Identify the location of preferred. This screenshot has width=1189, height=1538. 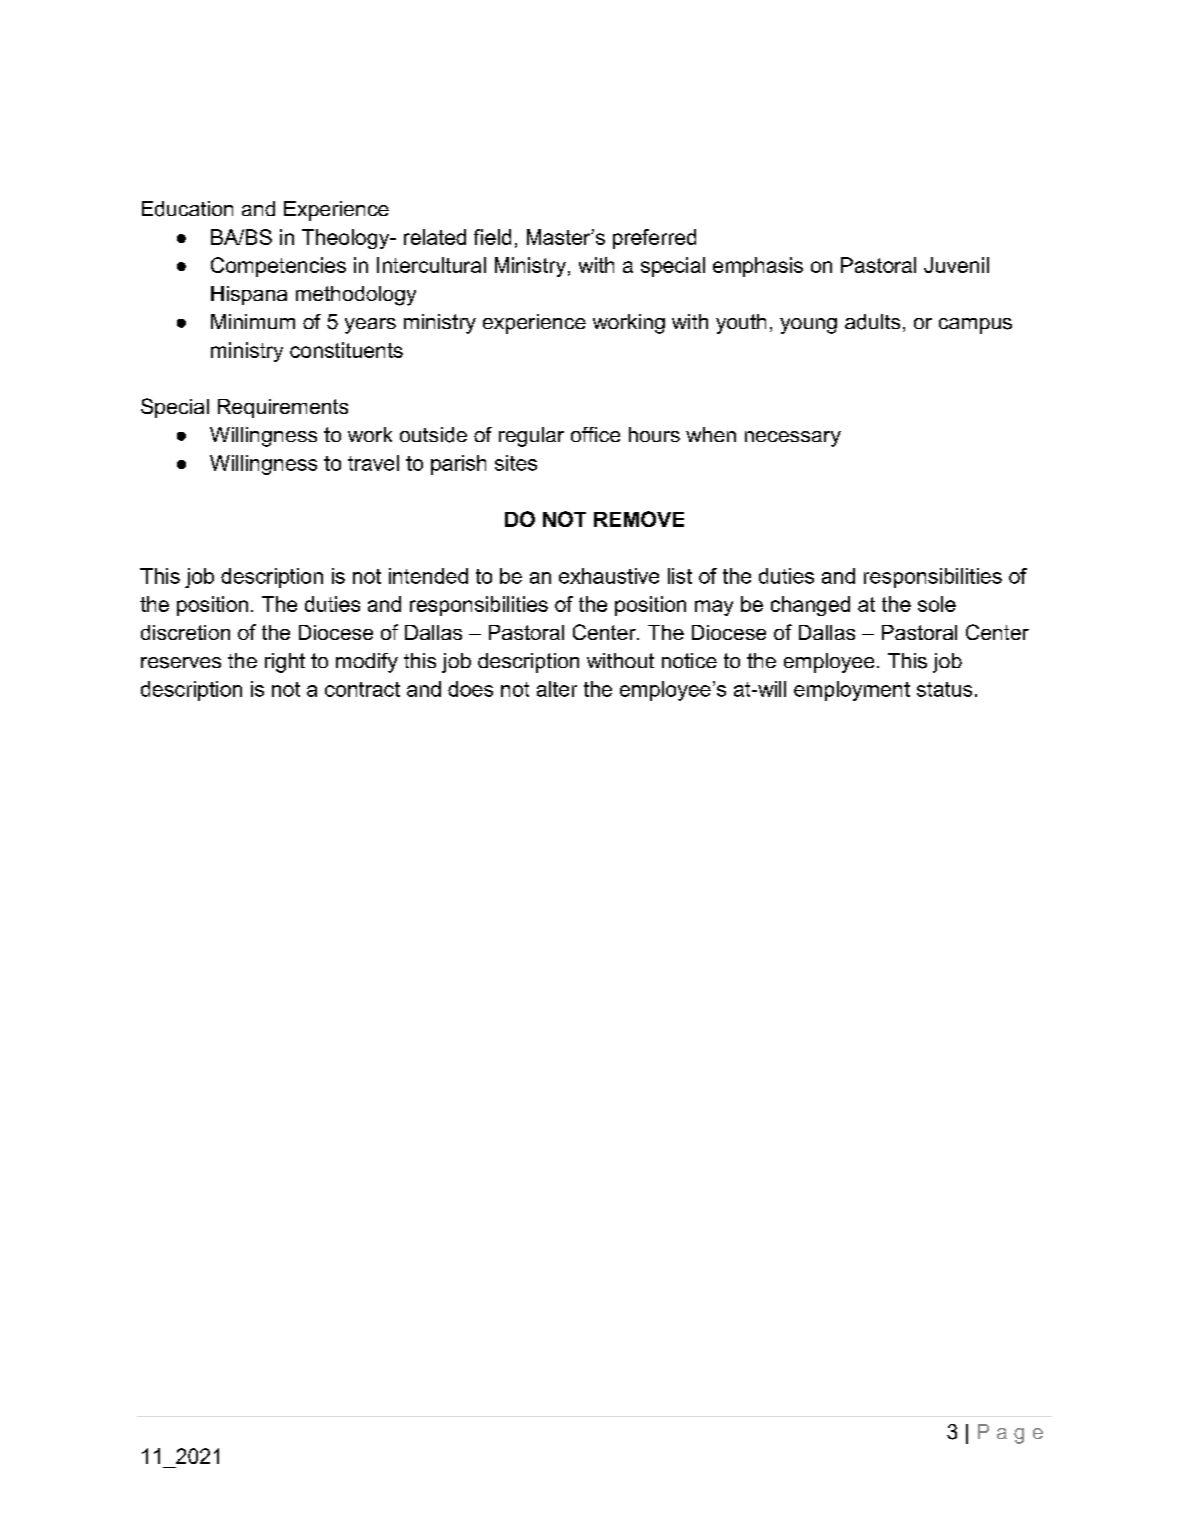
(654, 239).
